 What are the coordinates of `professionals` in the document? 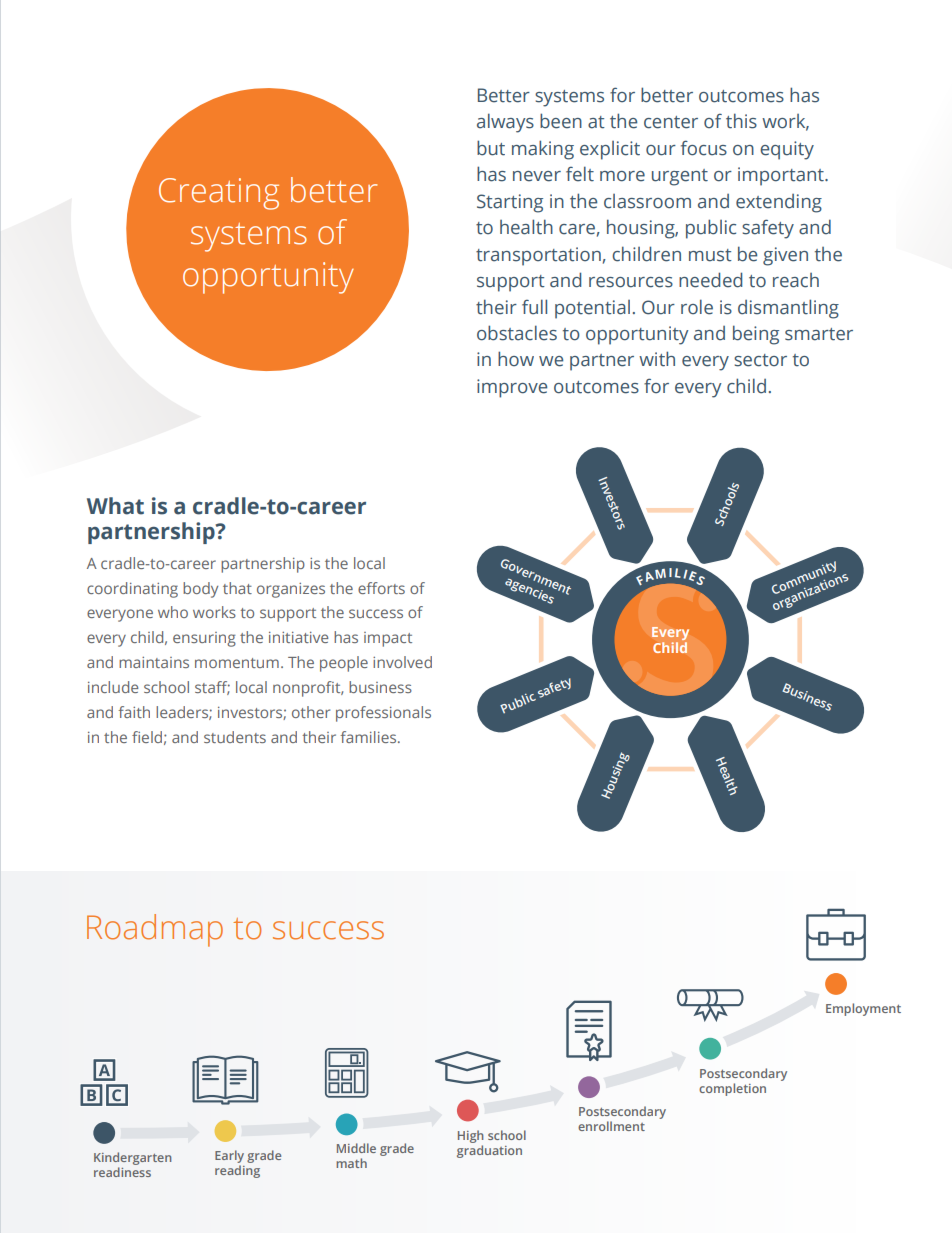 It's located at (383, 714).
